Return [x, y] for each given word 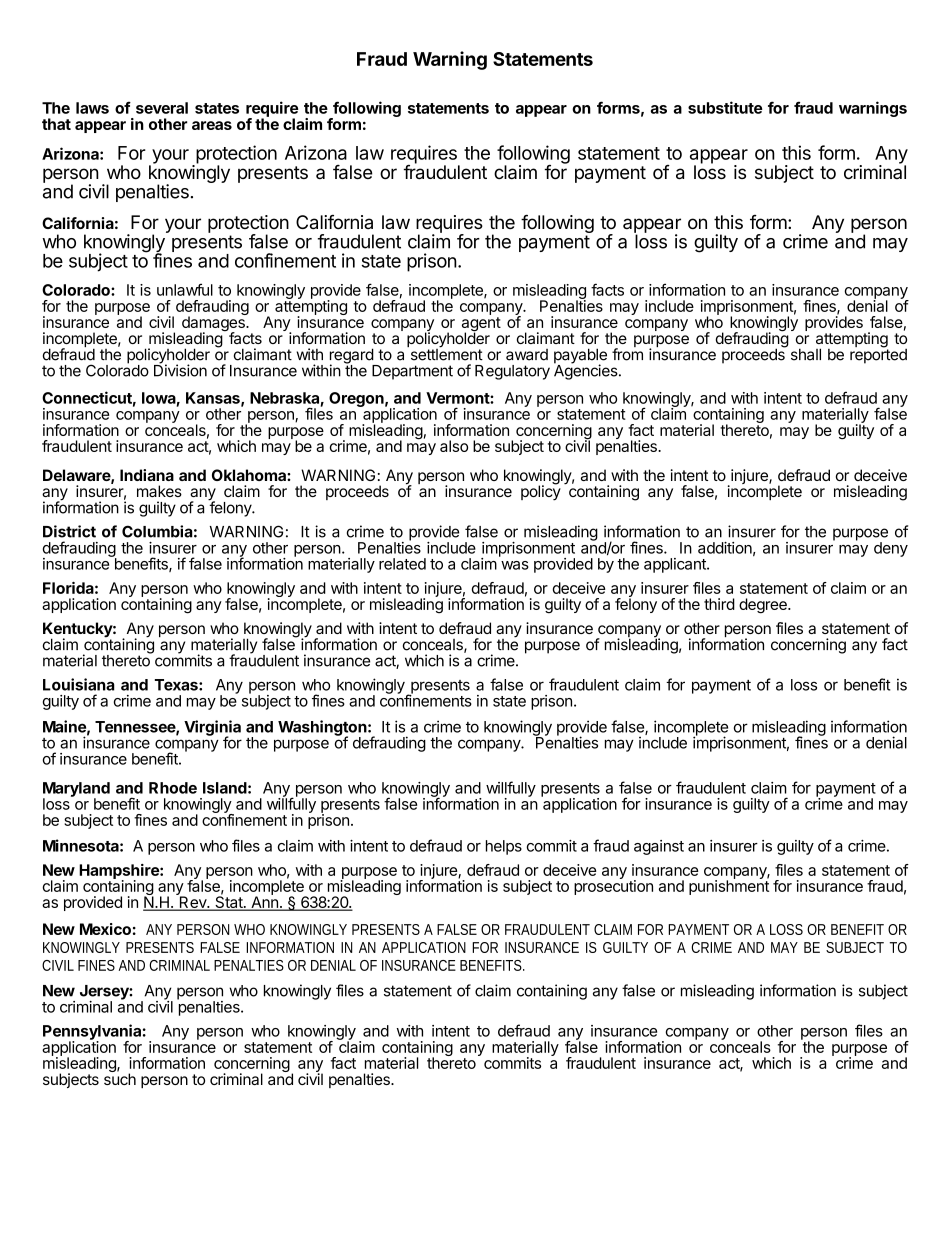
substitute [725, 107]
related [402, 564]
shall [806, 354]
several [162, 108]
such [120, 1078]
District [69, 531]
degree [764, 606]
